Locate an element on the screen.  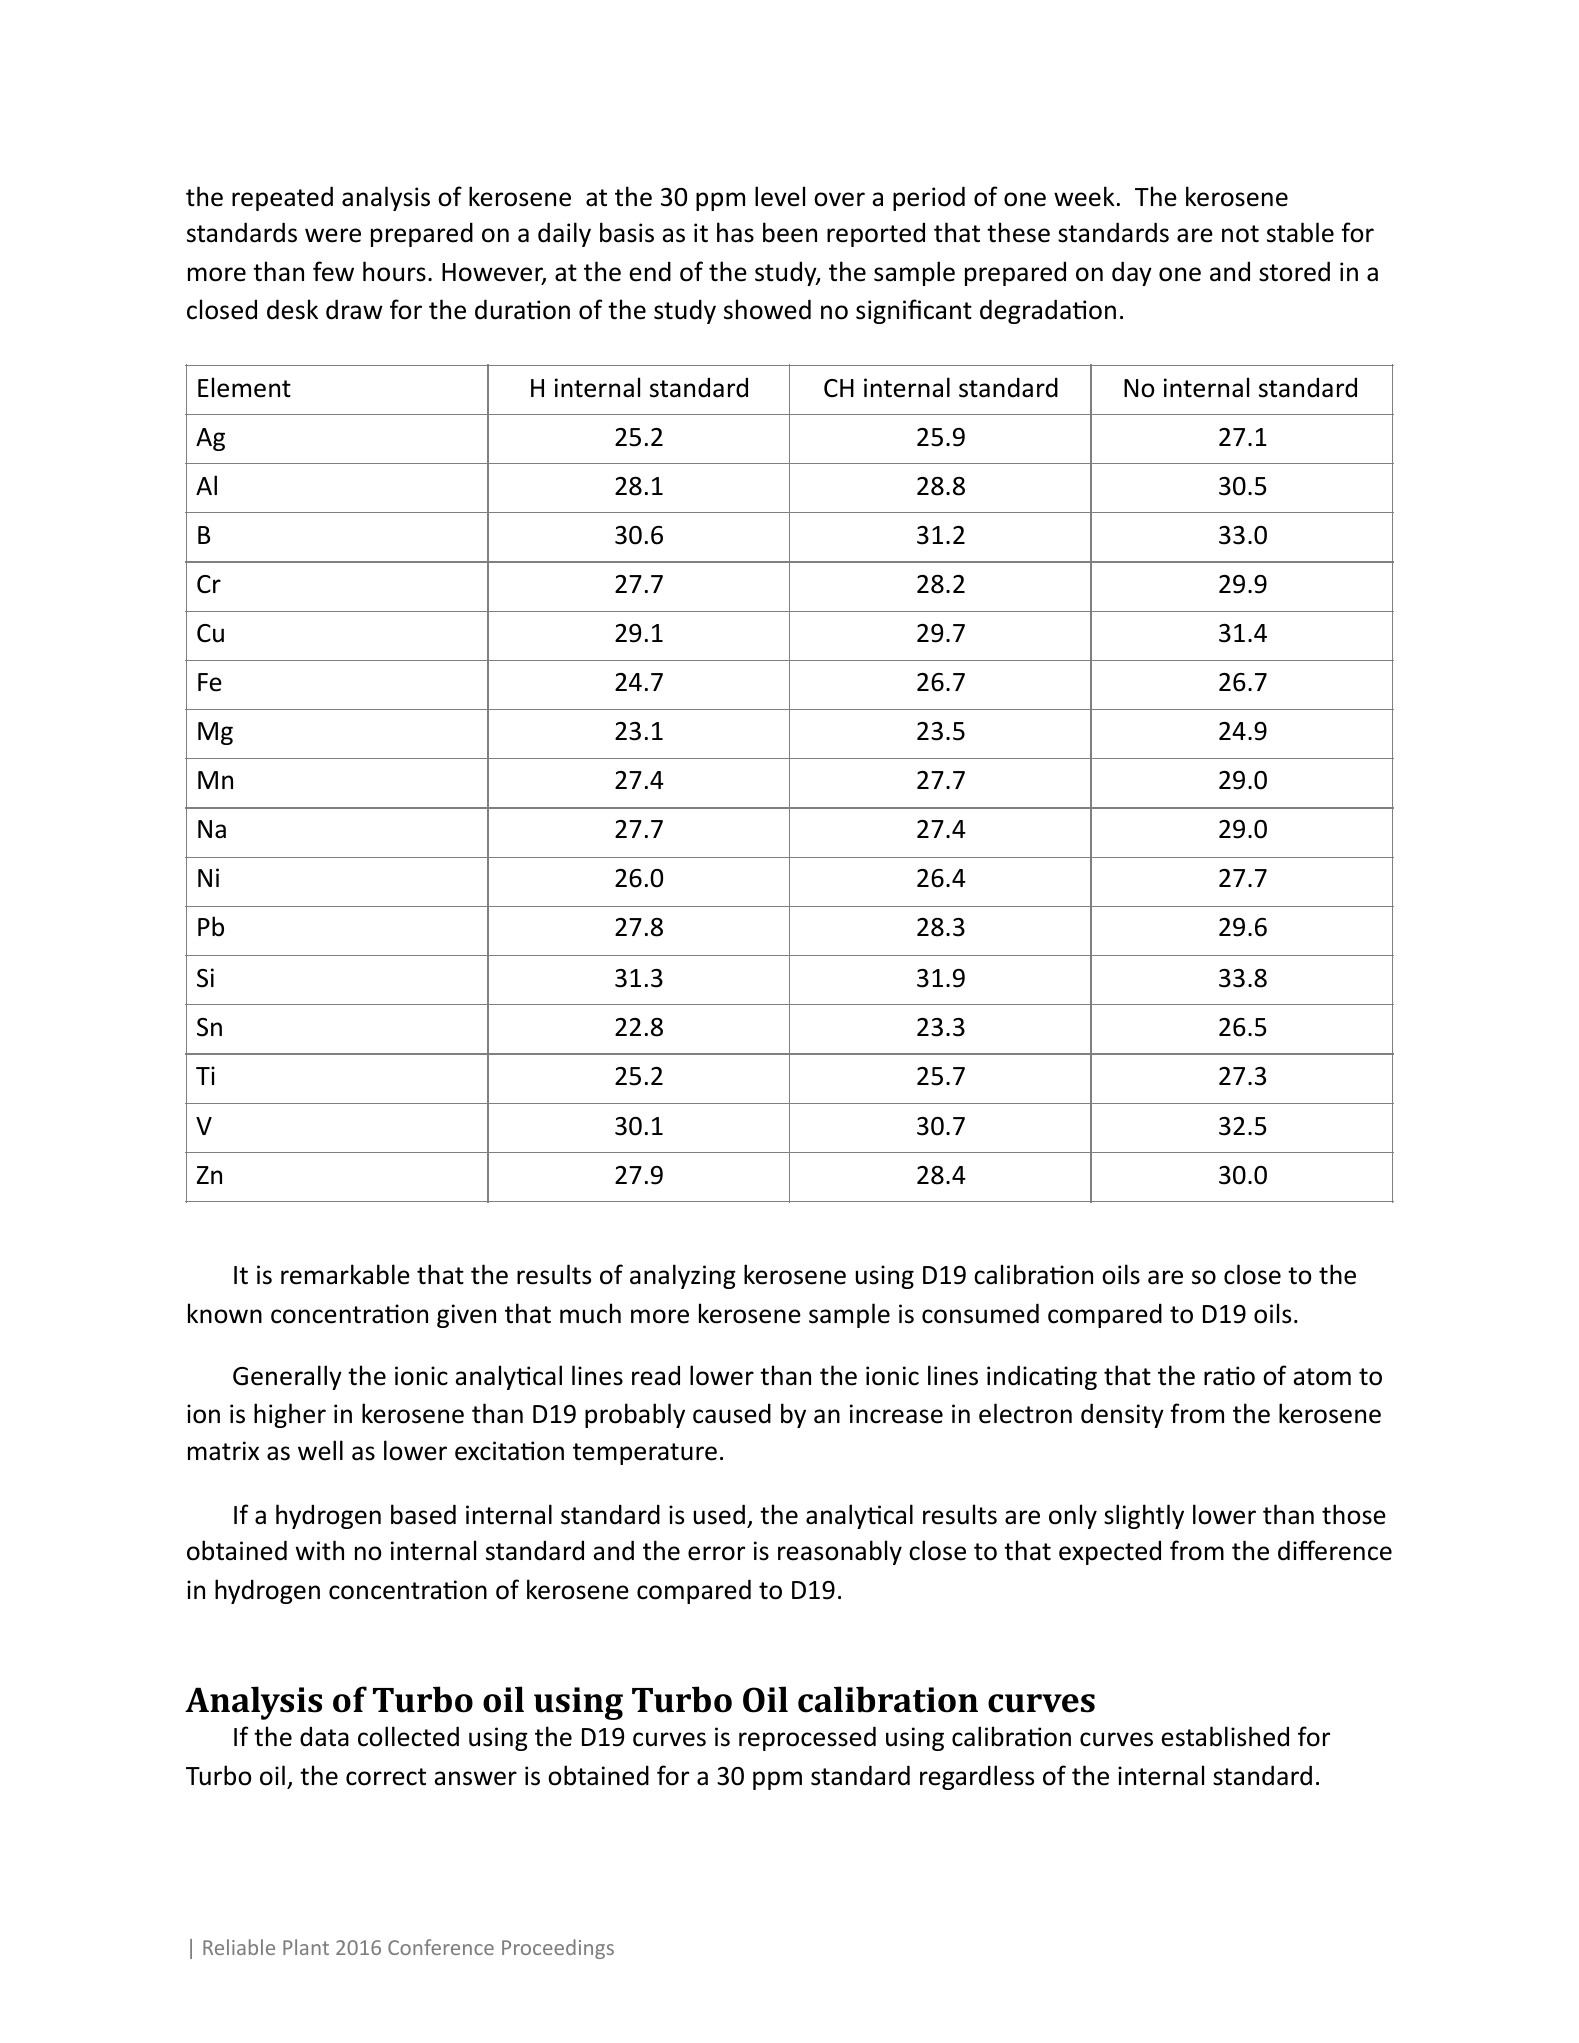
were is located at coordinates (333, 235).
